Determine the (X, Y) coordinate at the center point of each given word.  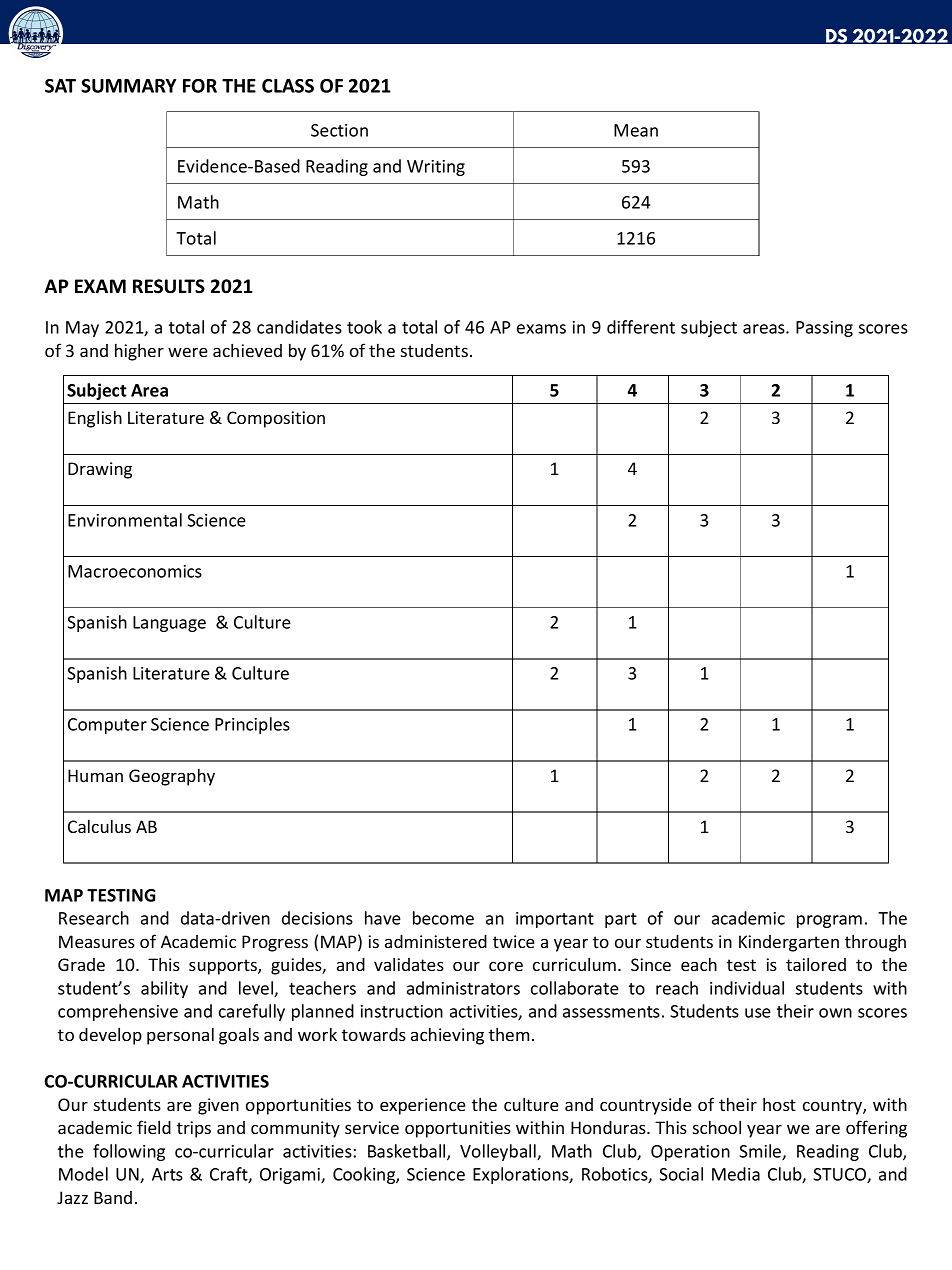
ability (164, 989)
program (829, 921)
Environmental (125, 520)
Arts (167, 1174)
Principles (252, 725)
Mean (636, 130)
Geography (172, 777)
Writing (436, 168)
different (641, 327)
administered (436, 941)
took (364, 327)
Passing (824, 329)
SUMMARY (128, 86)
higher (139, 352)
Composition (276, 419)
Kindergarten (789, 943)
